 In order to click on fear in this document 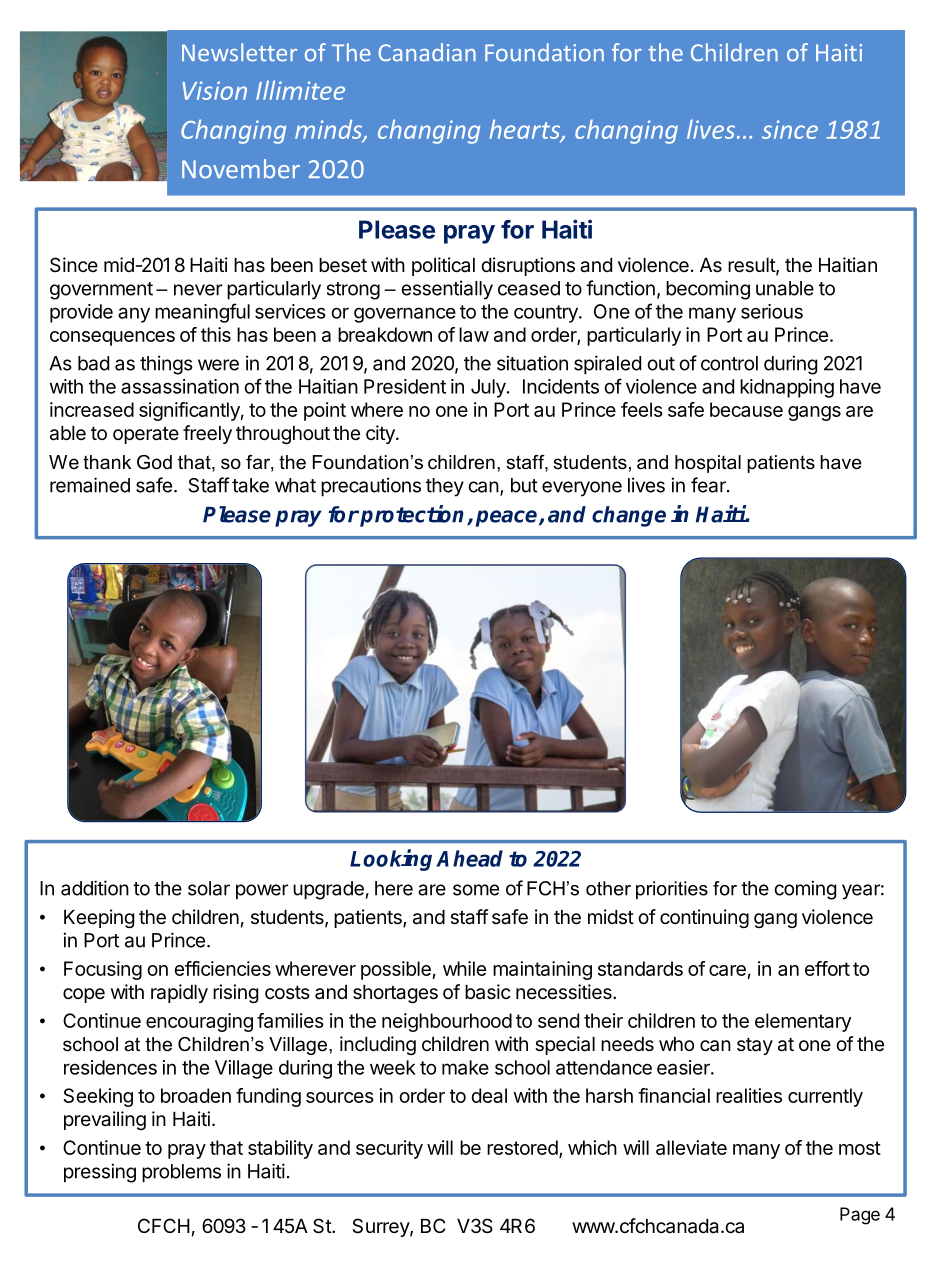, I will do `click(709, 485)`.
